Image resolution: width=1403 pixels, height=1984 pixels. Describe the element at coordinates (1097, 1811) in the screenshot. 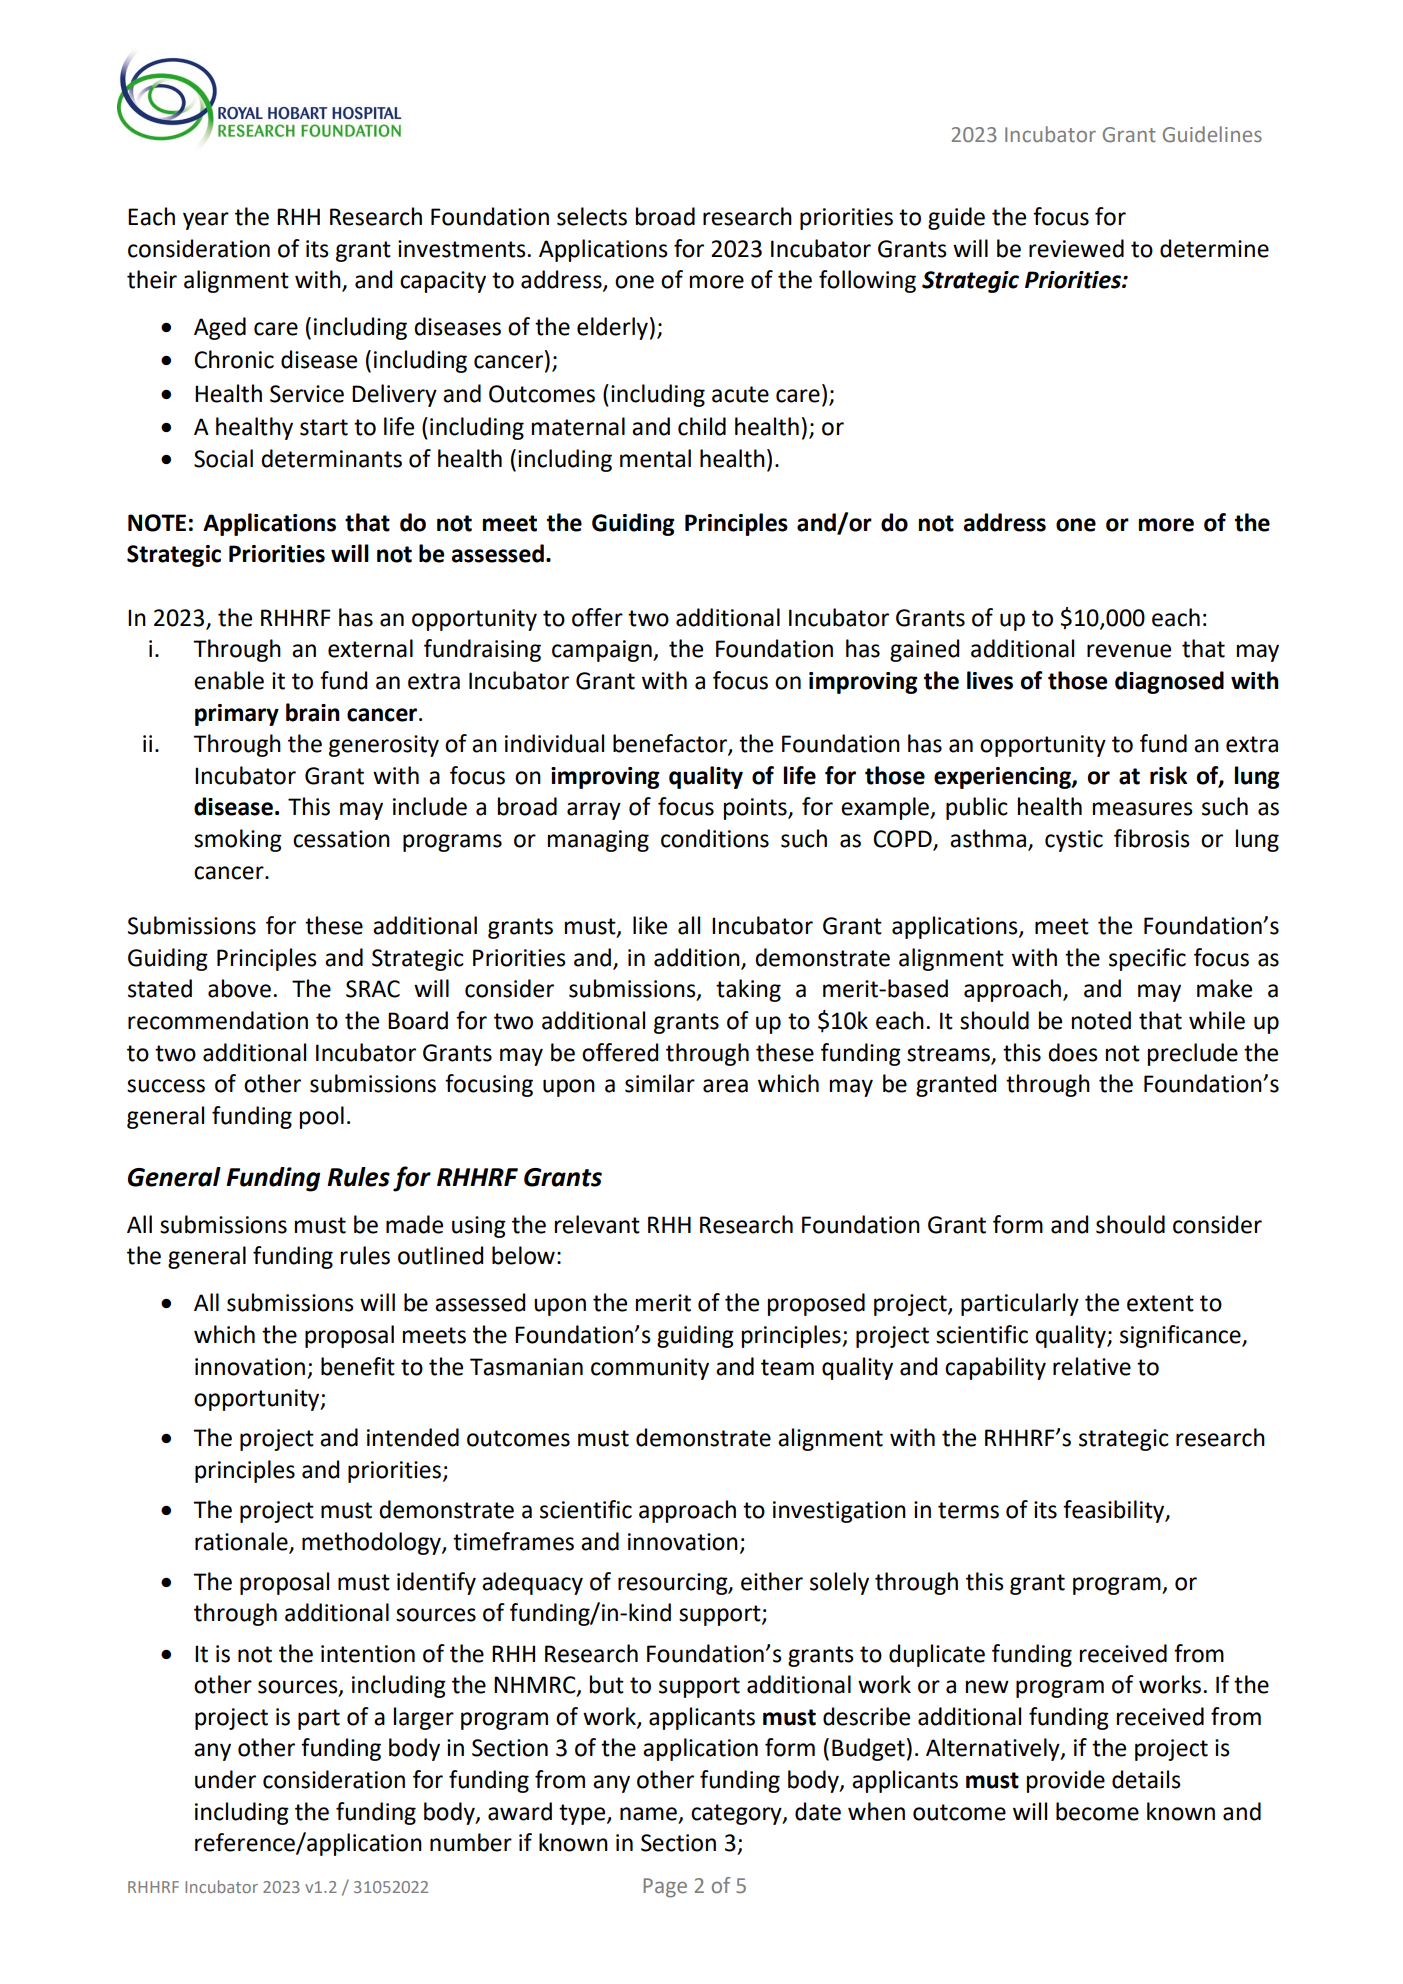

I see `become` at that location.
